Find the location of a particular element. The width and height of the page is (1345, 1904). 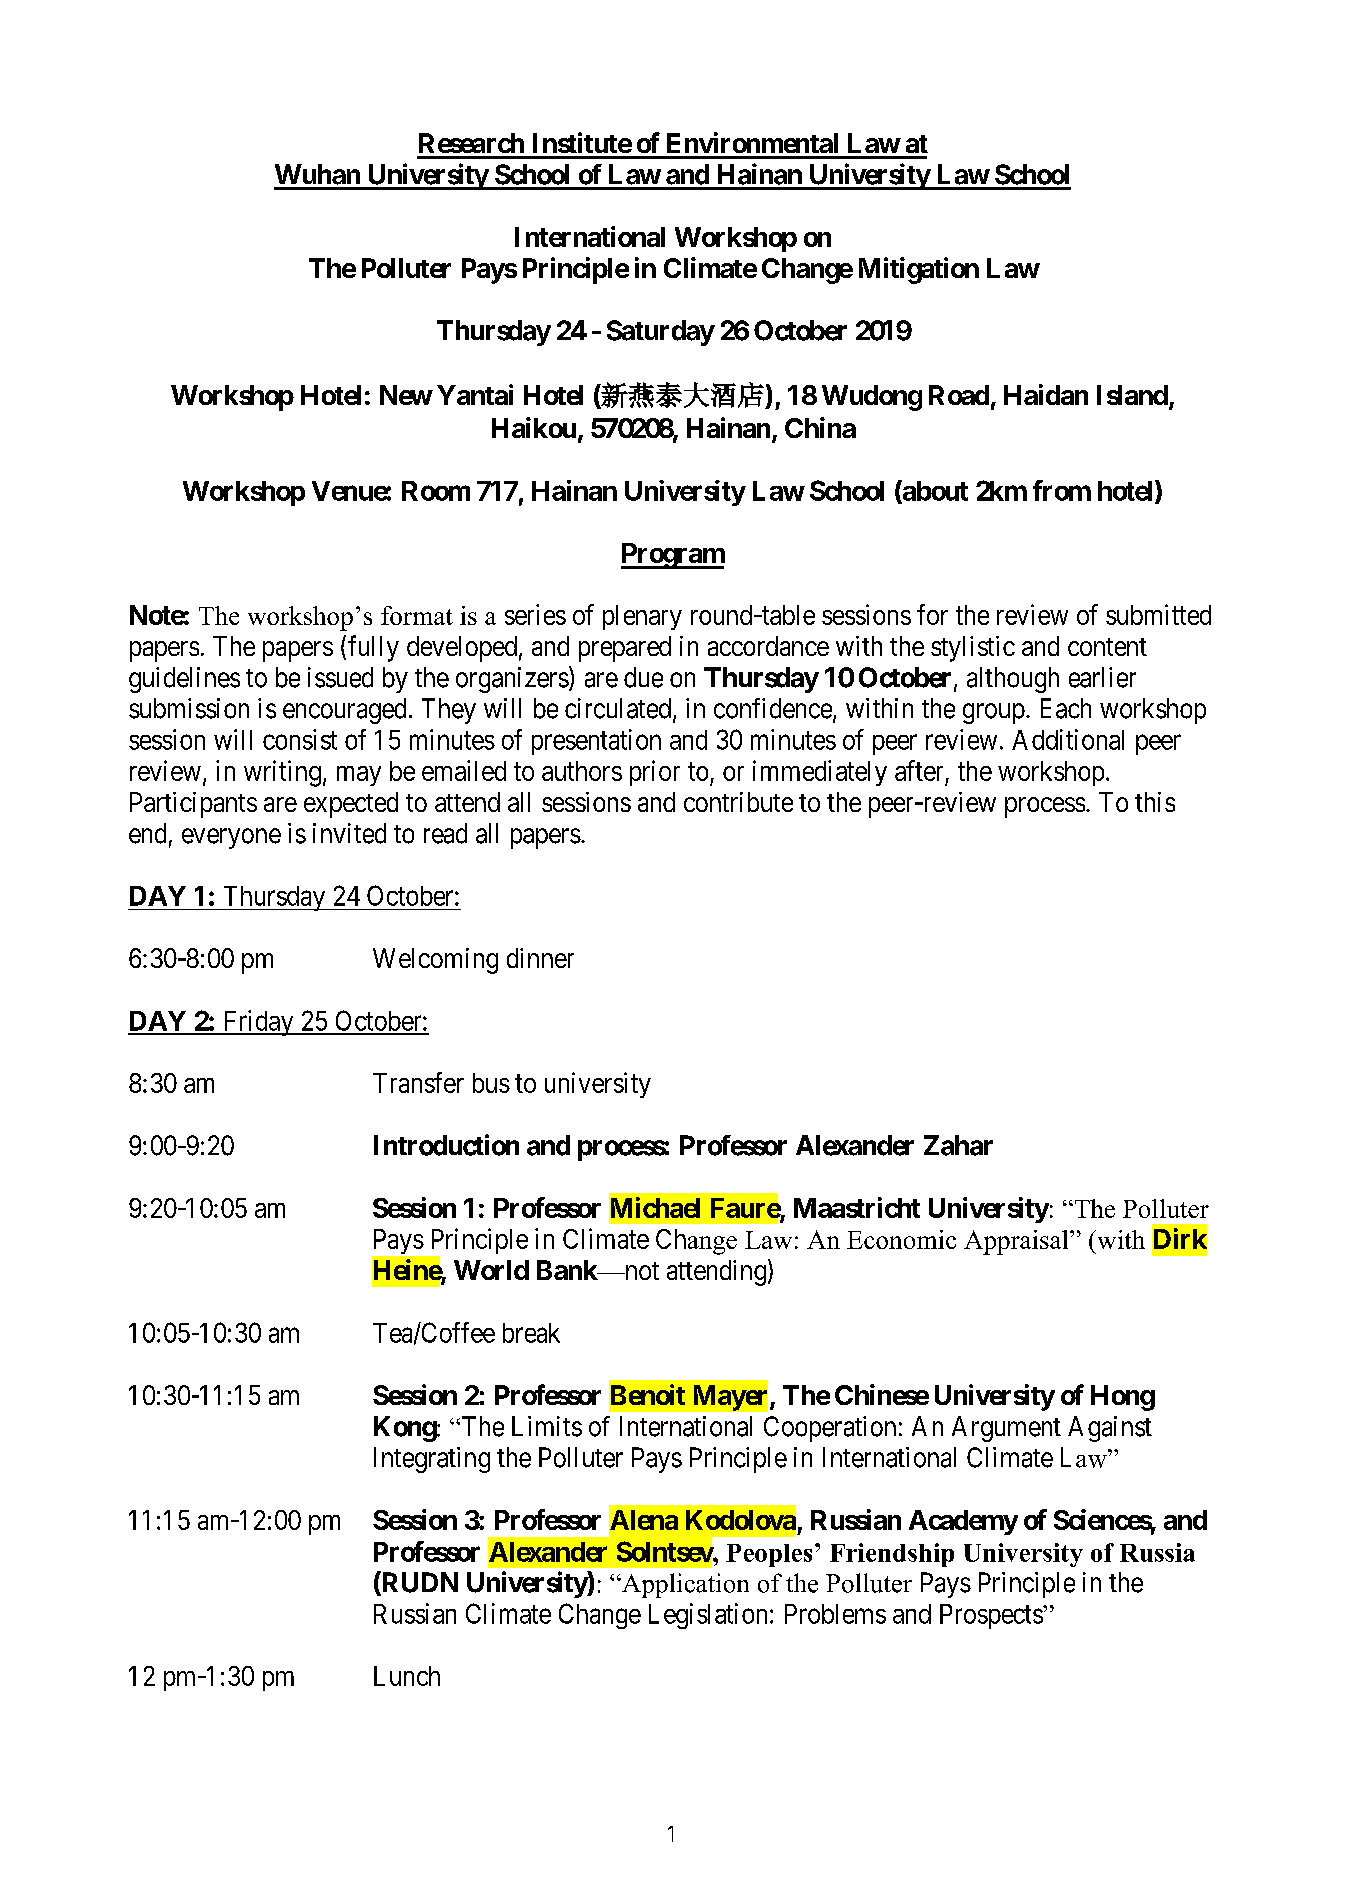

Friday is located at coordinates (258, 1023).
